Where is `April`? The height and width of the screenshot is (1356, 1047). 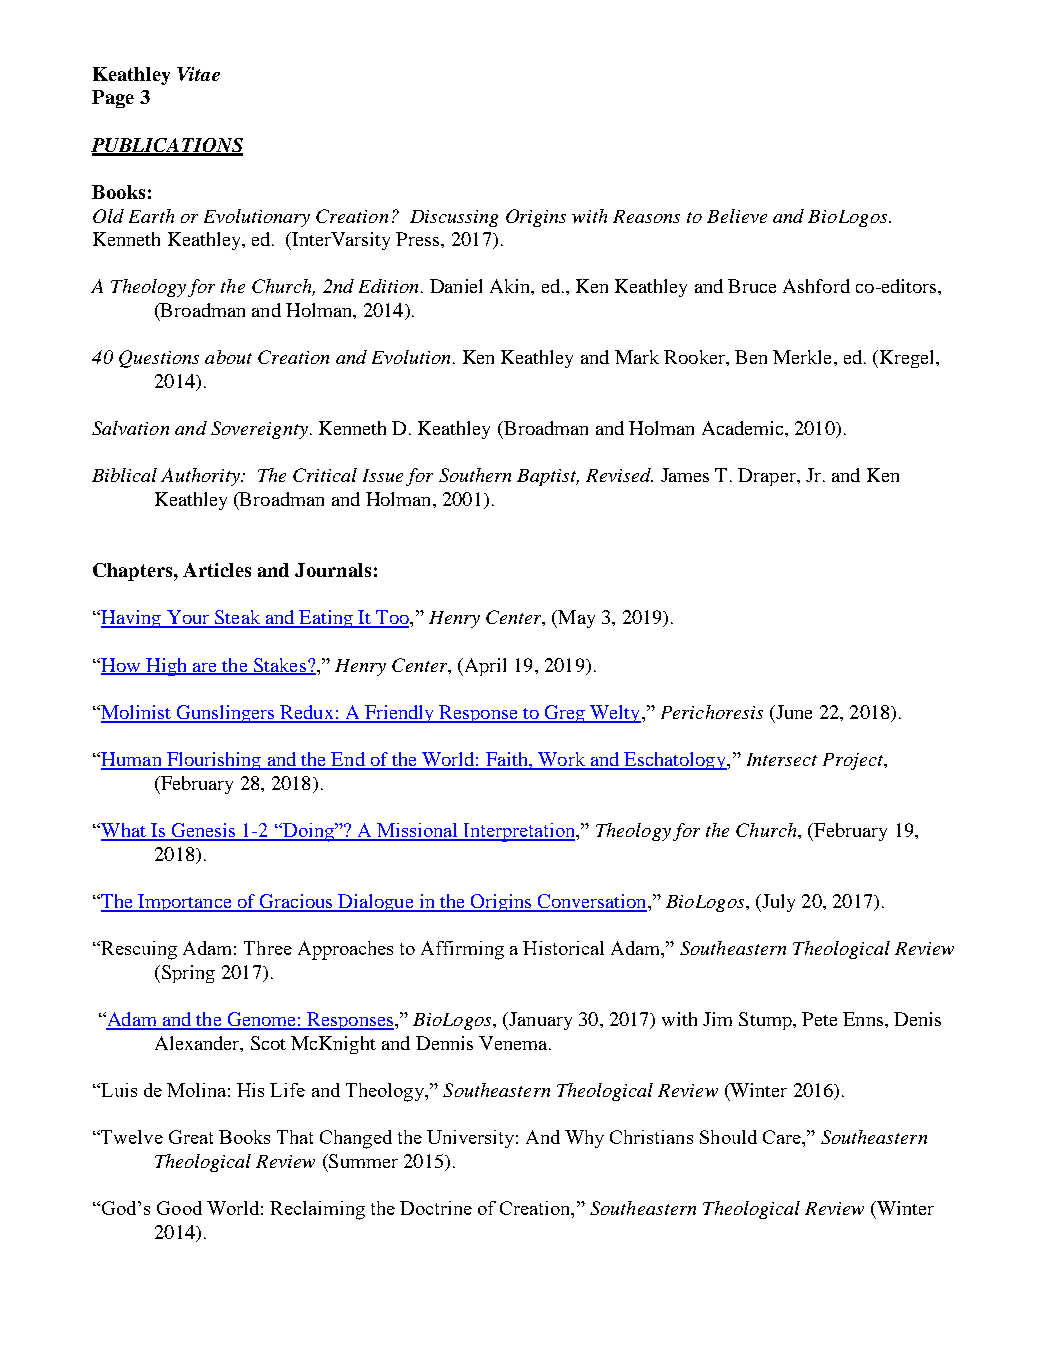
April is located at coordinates (484, 667).
